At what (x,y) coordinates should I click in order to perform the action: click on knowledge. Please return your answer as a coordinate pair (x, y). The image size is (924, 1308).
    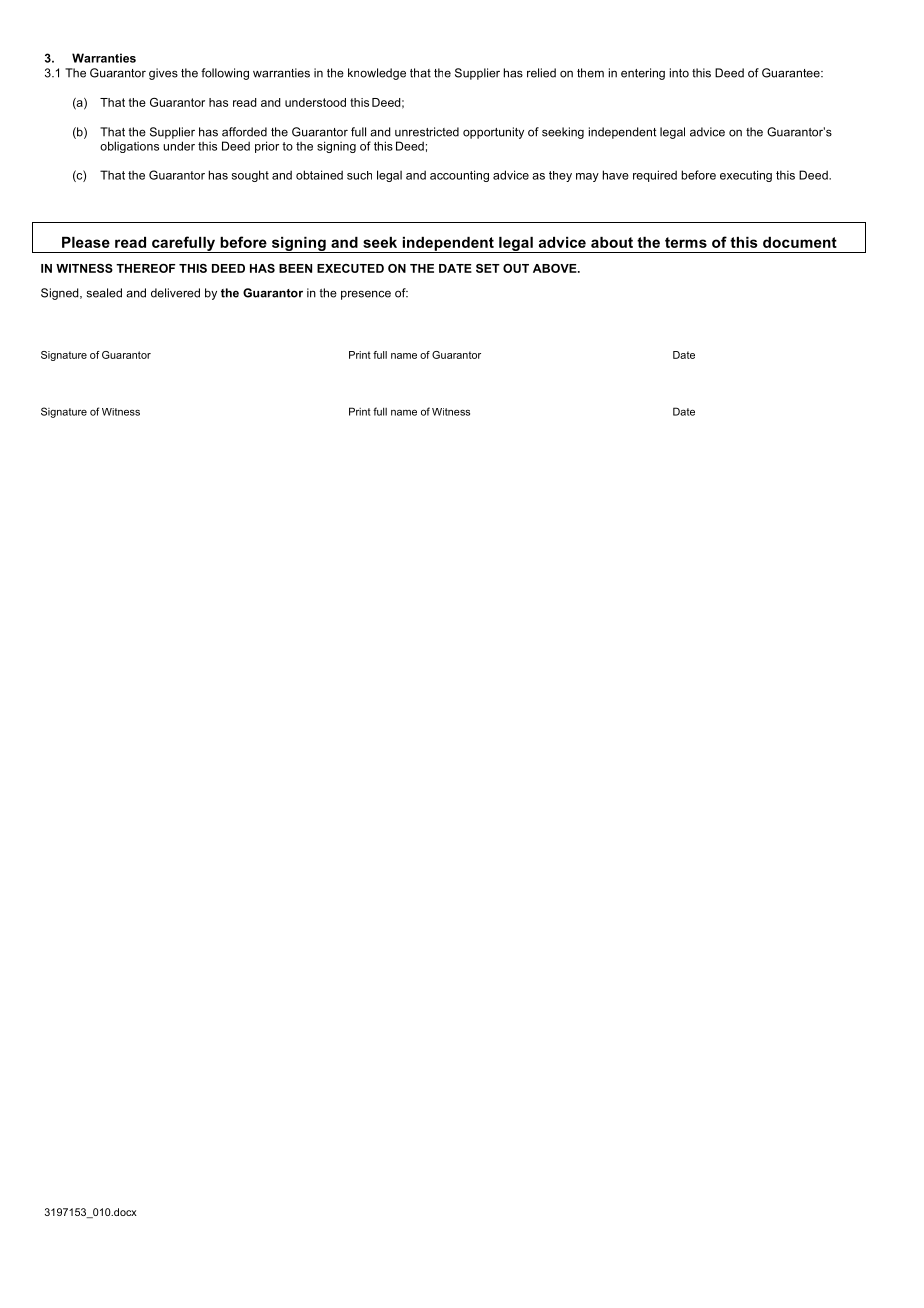
    Looking at the image, I should click on (377, 74).
